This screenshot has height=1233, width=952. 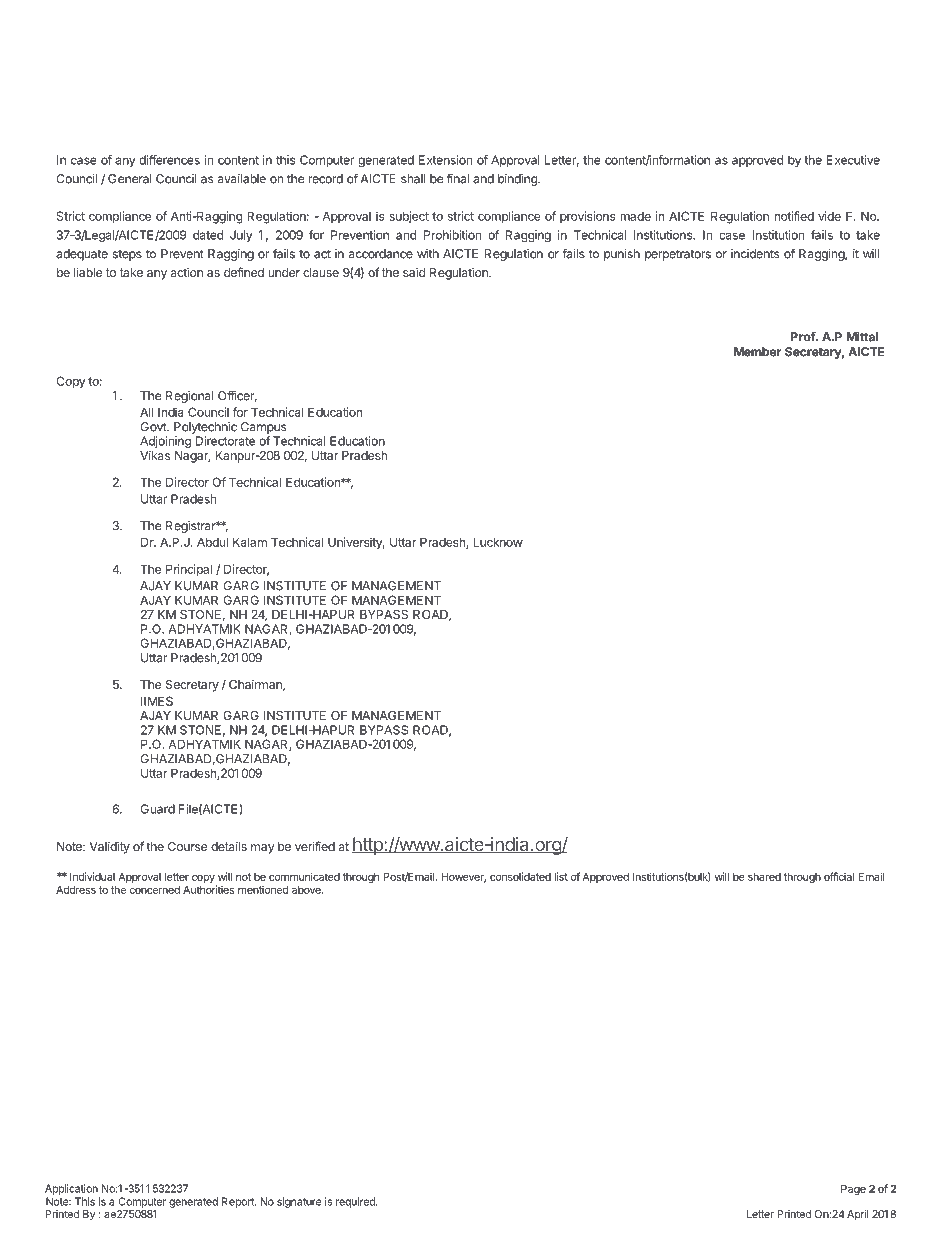 What do you see at coordinates (794, 216) in the screenshot?
I see `notified` at bounding box center [794, 216].
